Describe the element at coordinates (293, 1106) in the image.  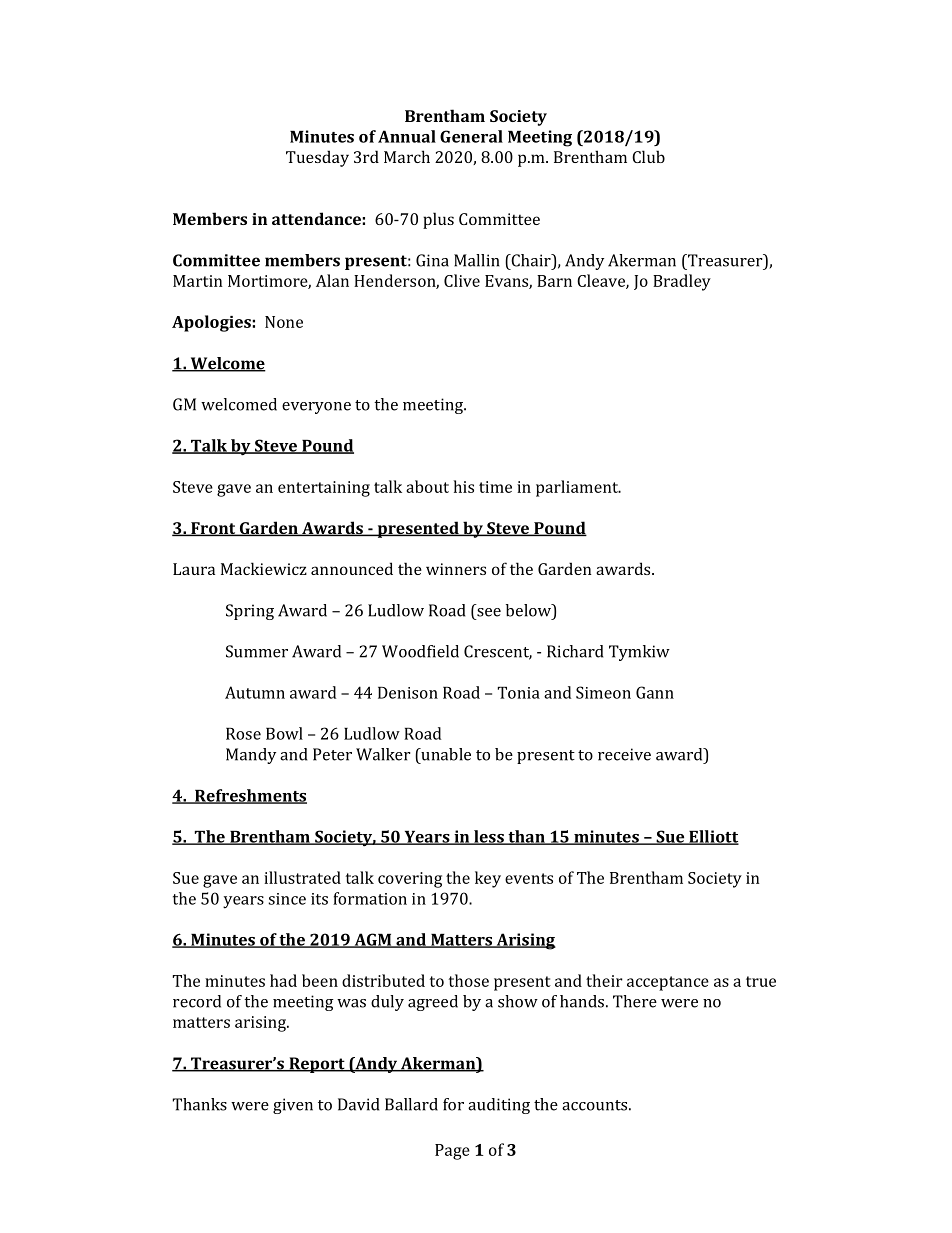
I see `given` at that location.
